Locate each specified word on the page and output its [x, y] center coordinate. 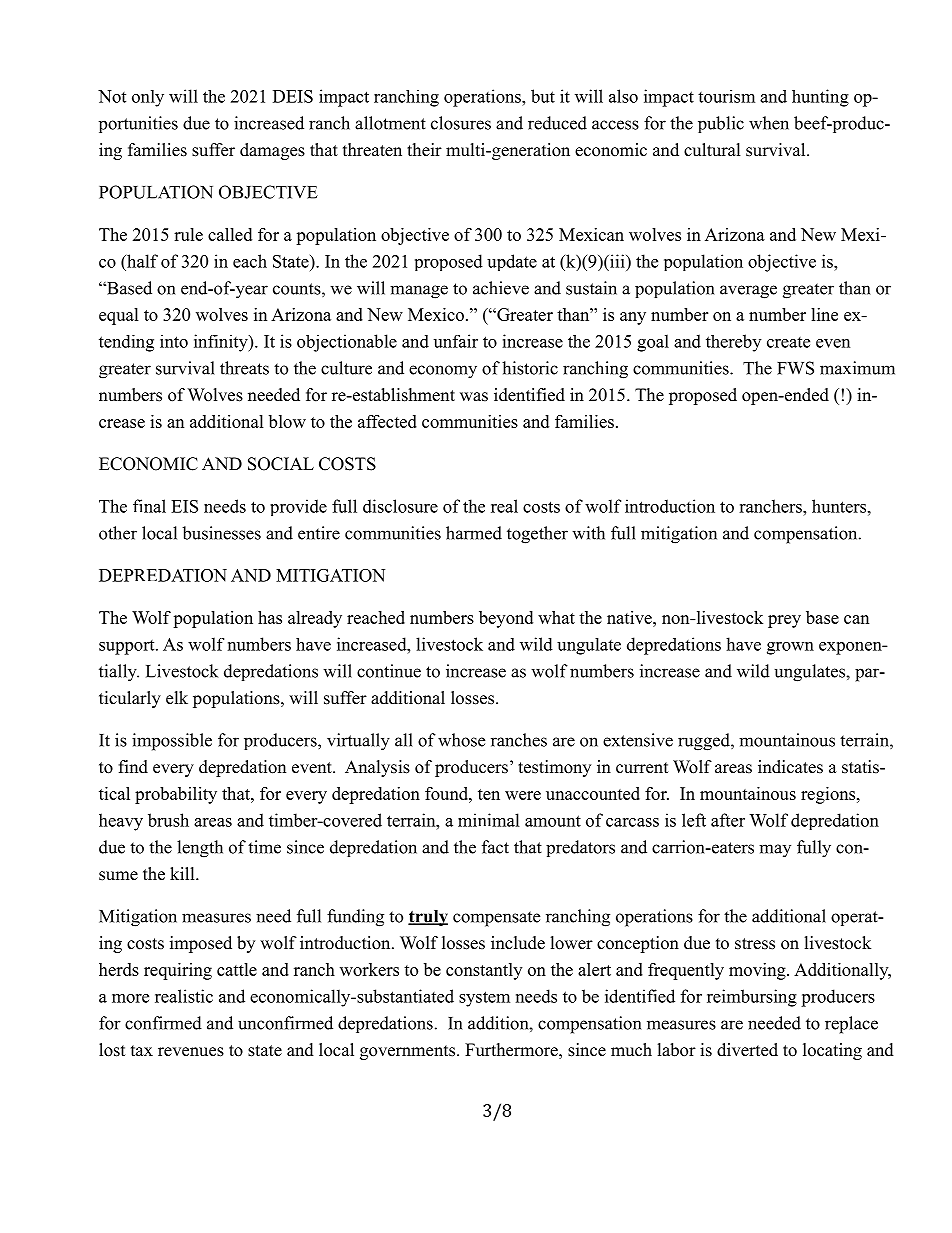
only [148, 98]
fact [495, 847]
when [769, 123]
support [128, 647]
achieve [501, 288]
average [748, 292]
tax [142, 1050]
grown [790, 648]
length [200, 849]
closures [461, 123]
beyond [506, 619]
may [775, 850]
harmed [474, 533]
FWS [795, 368]
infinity [222, 343]
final [149, 506]
